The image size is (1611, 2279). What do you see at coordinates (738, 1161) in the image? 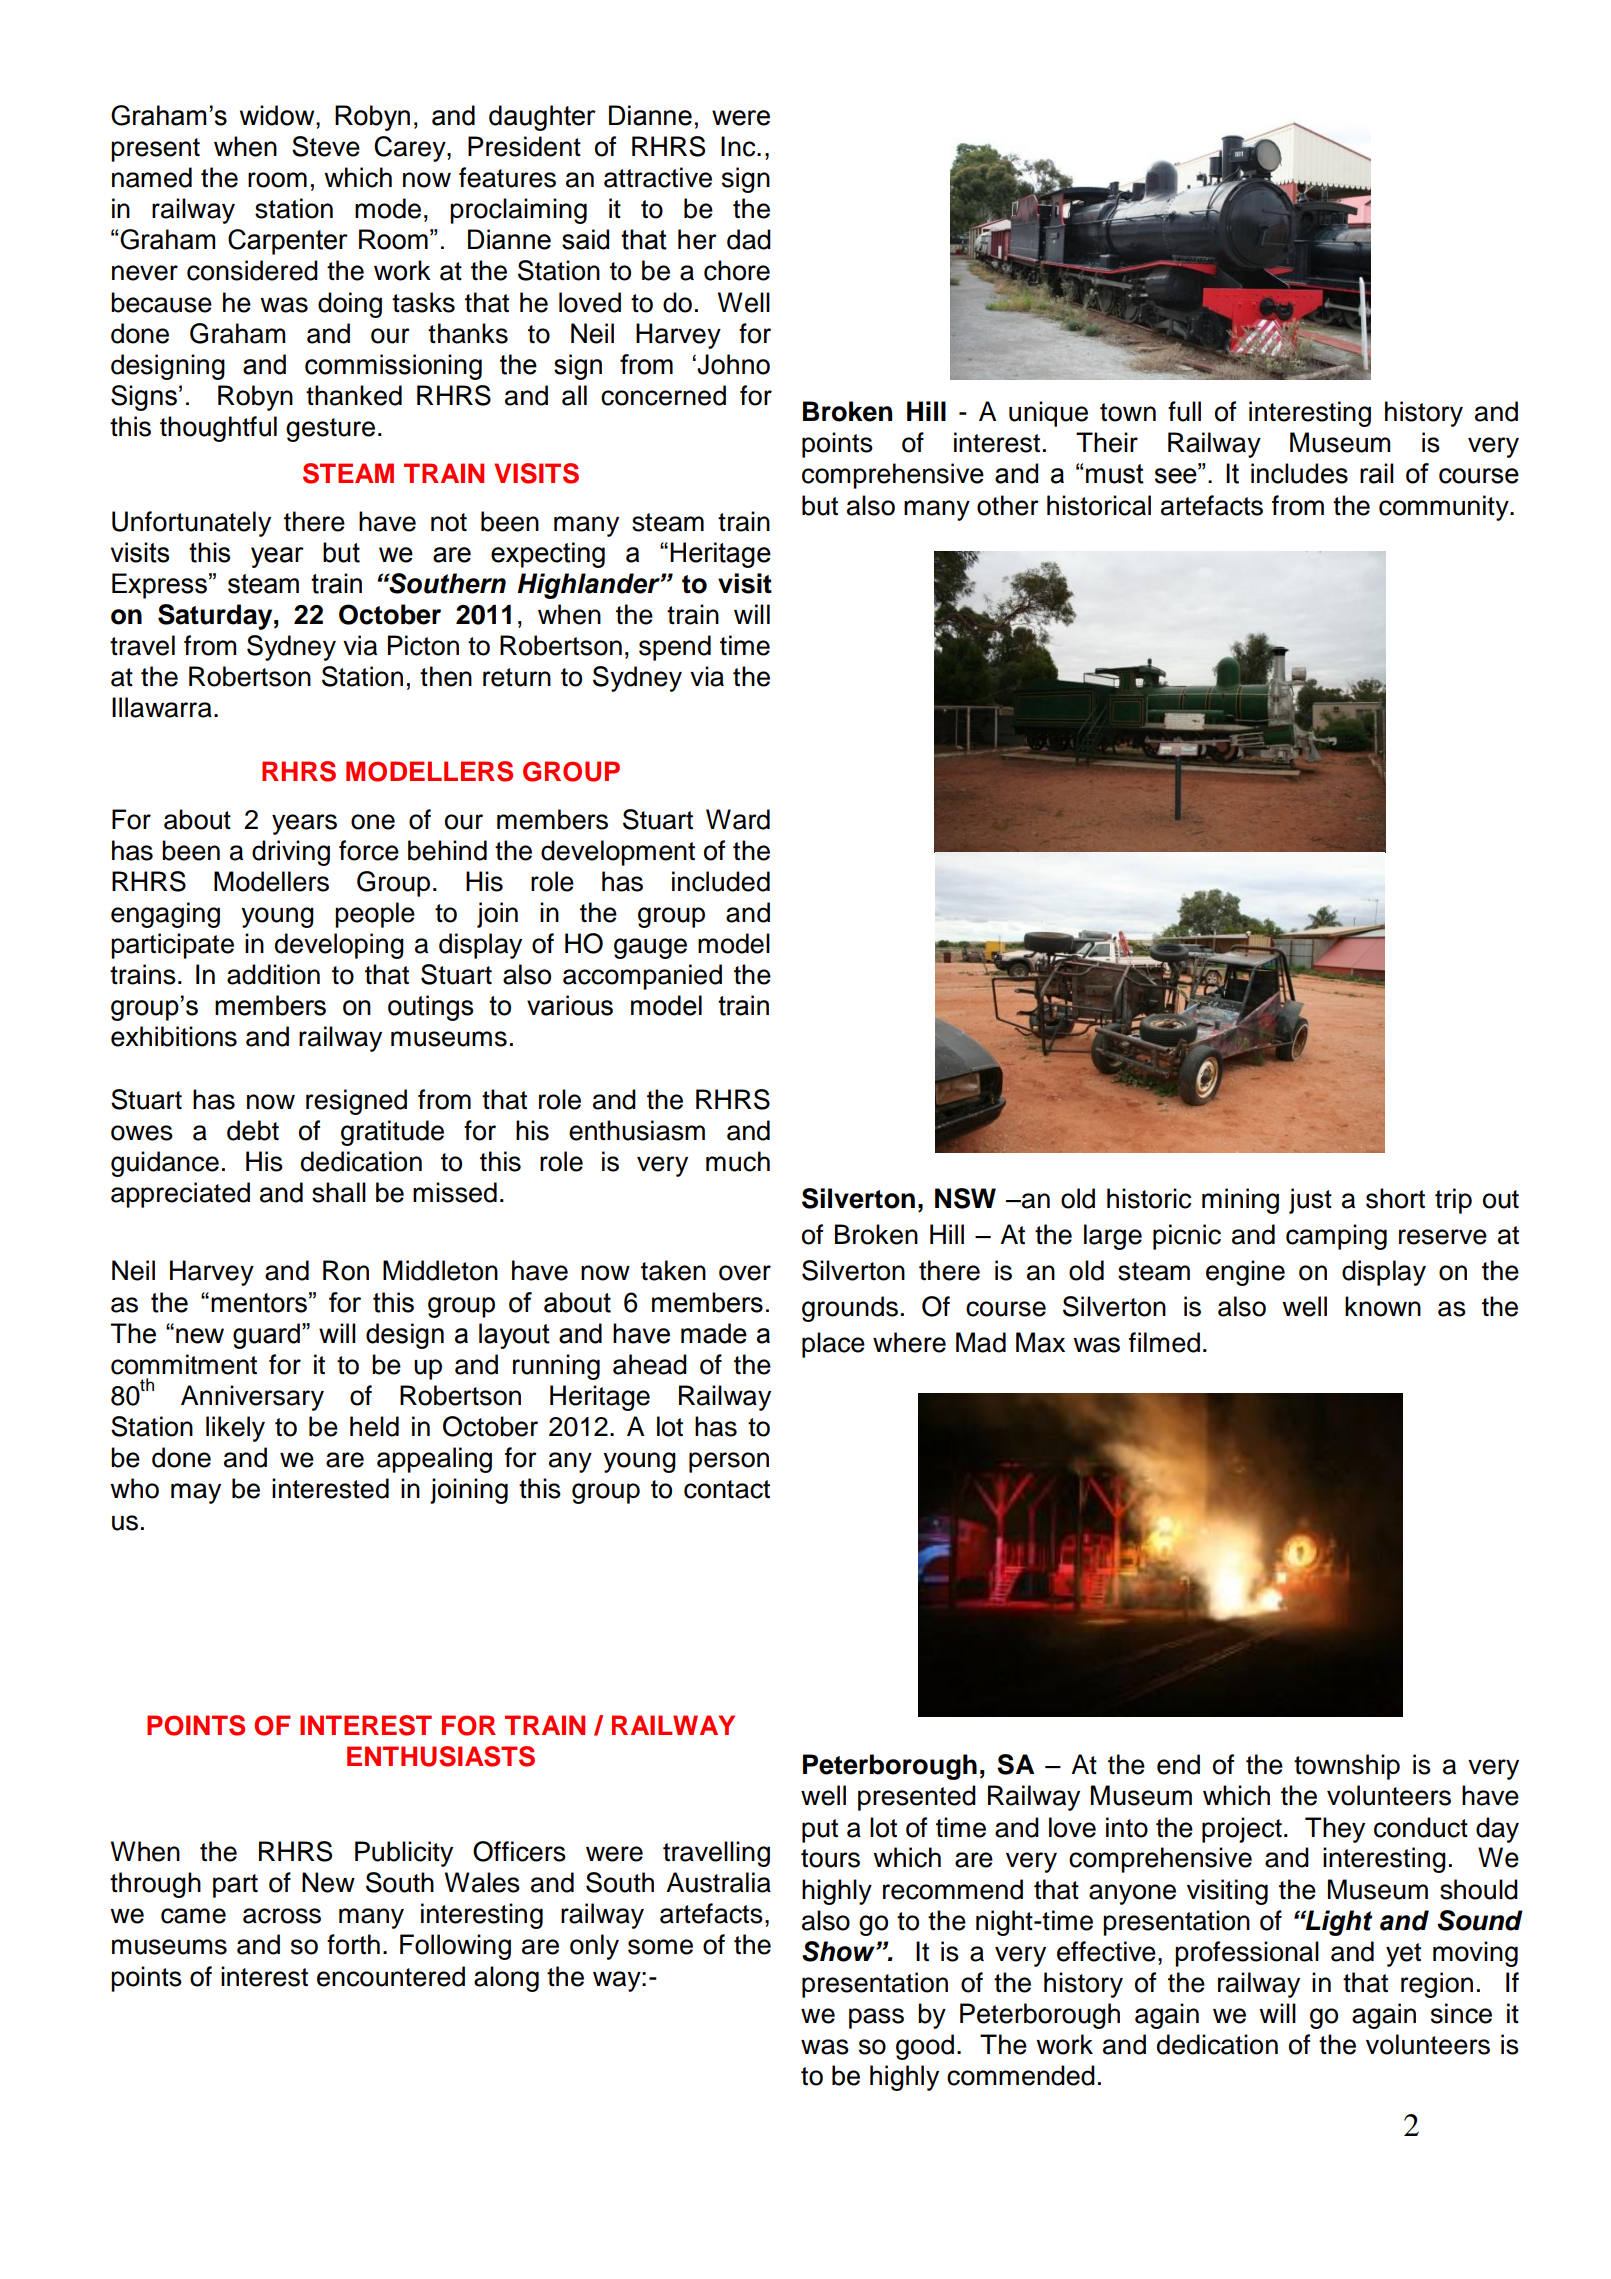
I see `much` at bounding box center [738, 1161].
